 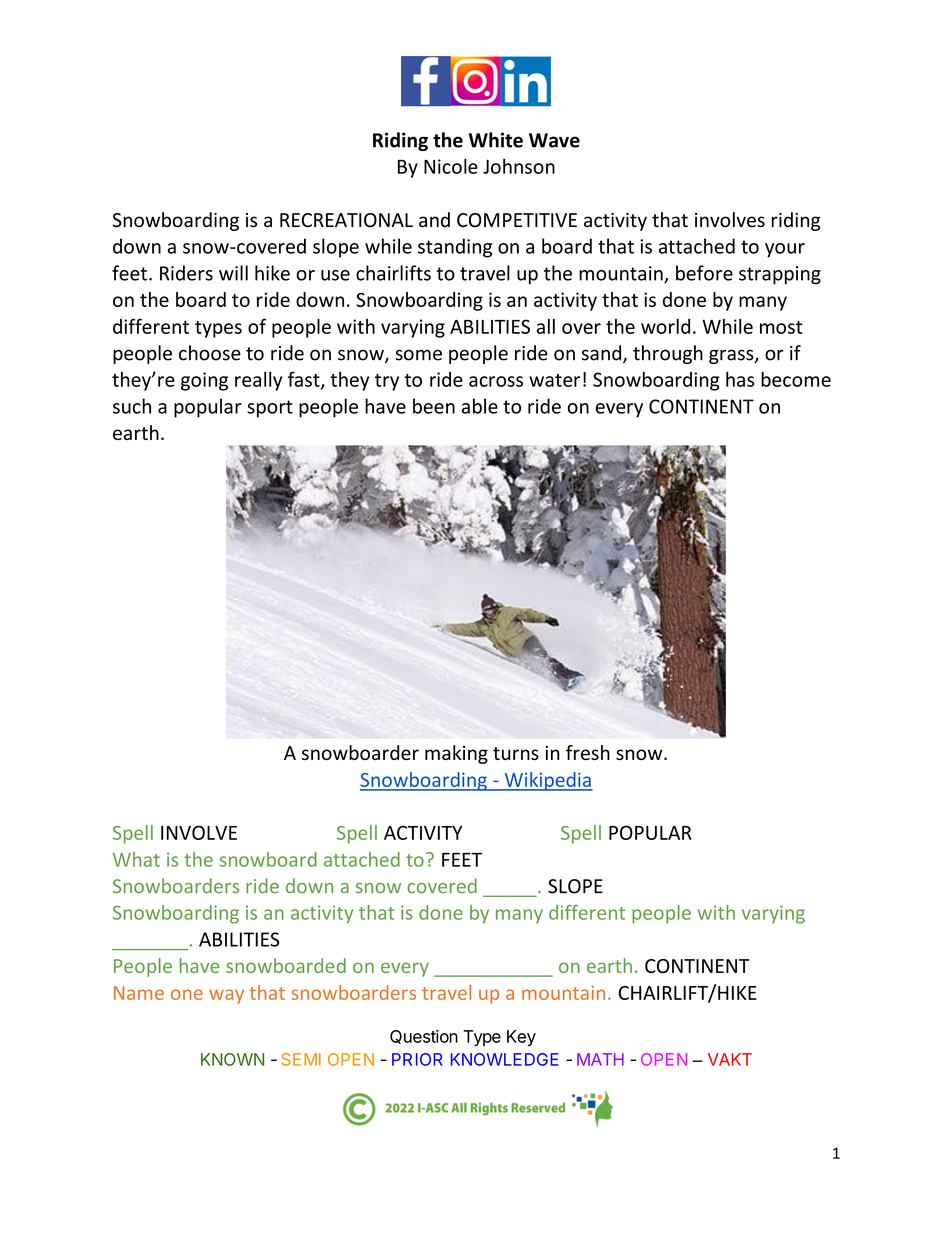 I want to click on making, so click(x=456, y=754).
